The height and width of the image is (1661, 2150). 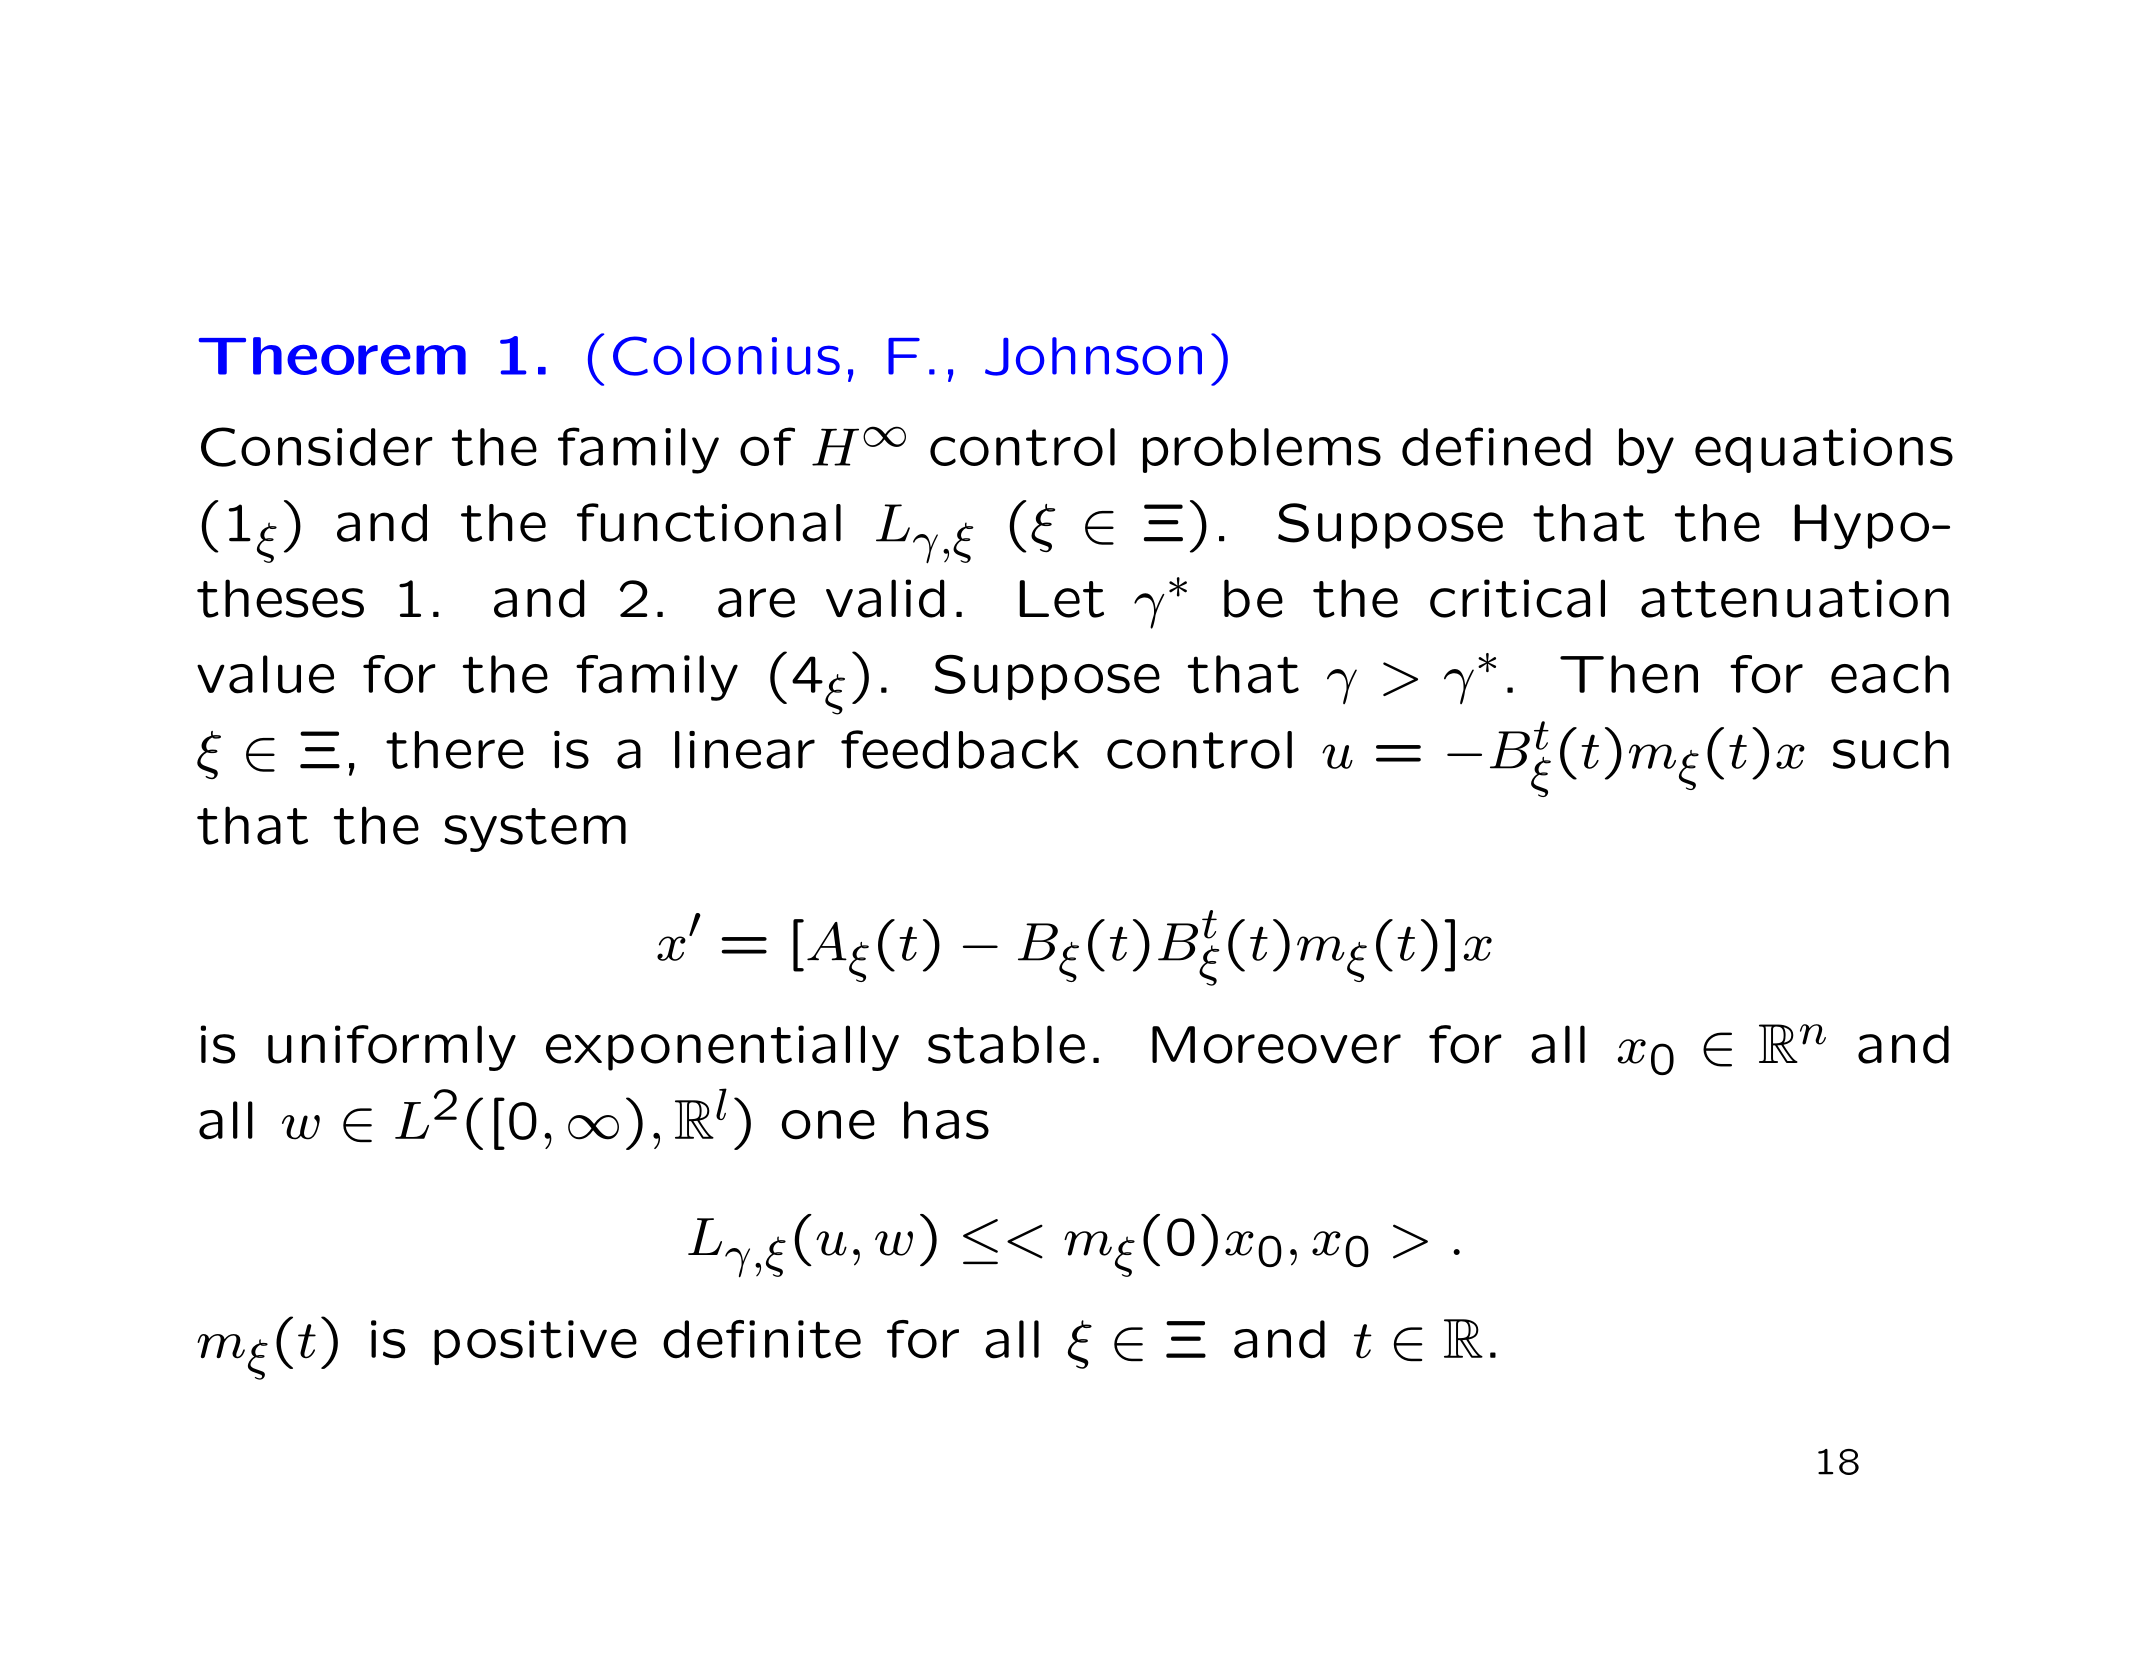 I want to click on feedback, so click(x=960, y=749).
